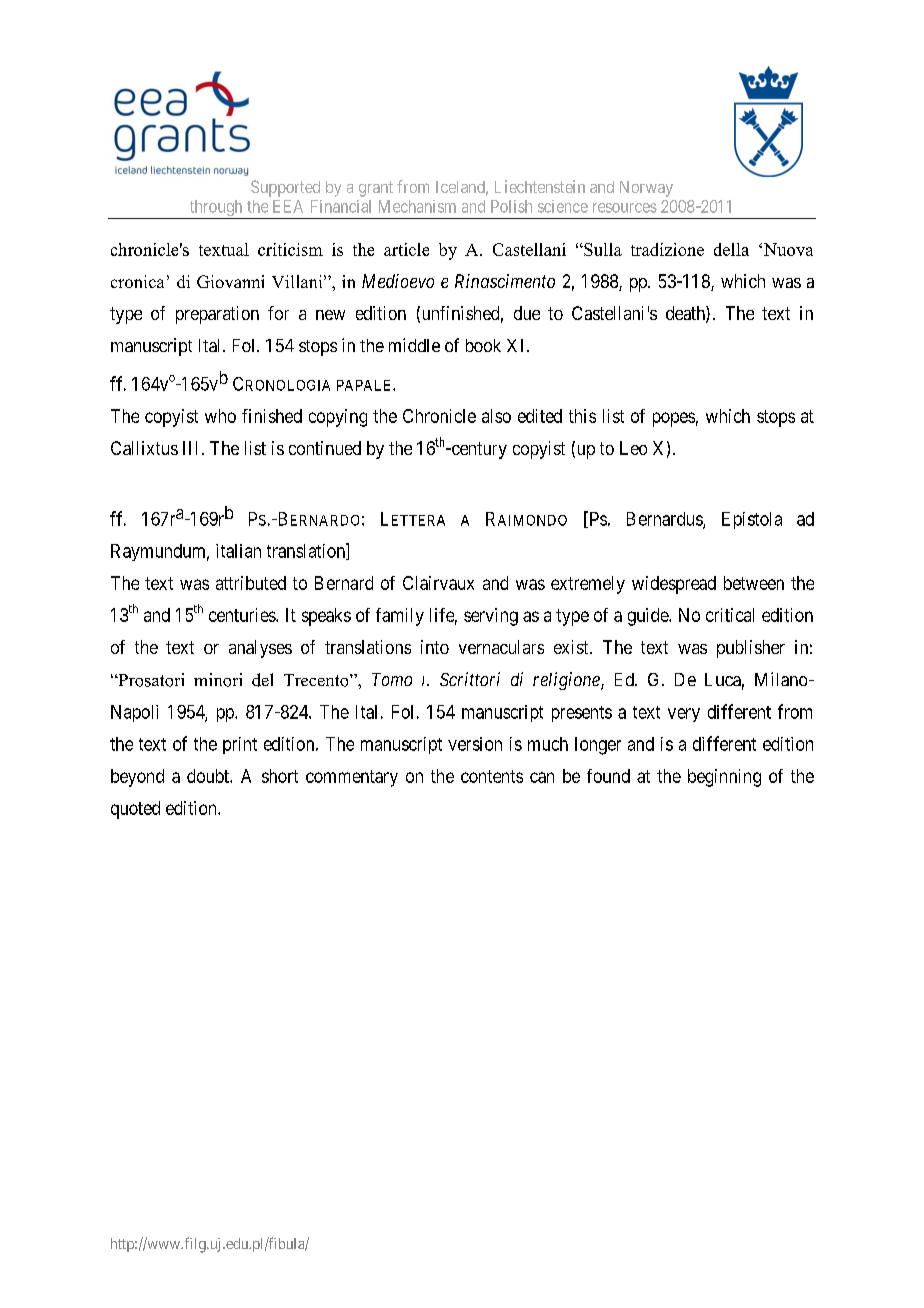  Describe the element at coordinates (400, 617) in the page. I see `family` at that location.
